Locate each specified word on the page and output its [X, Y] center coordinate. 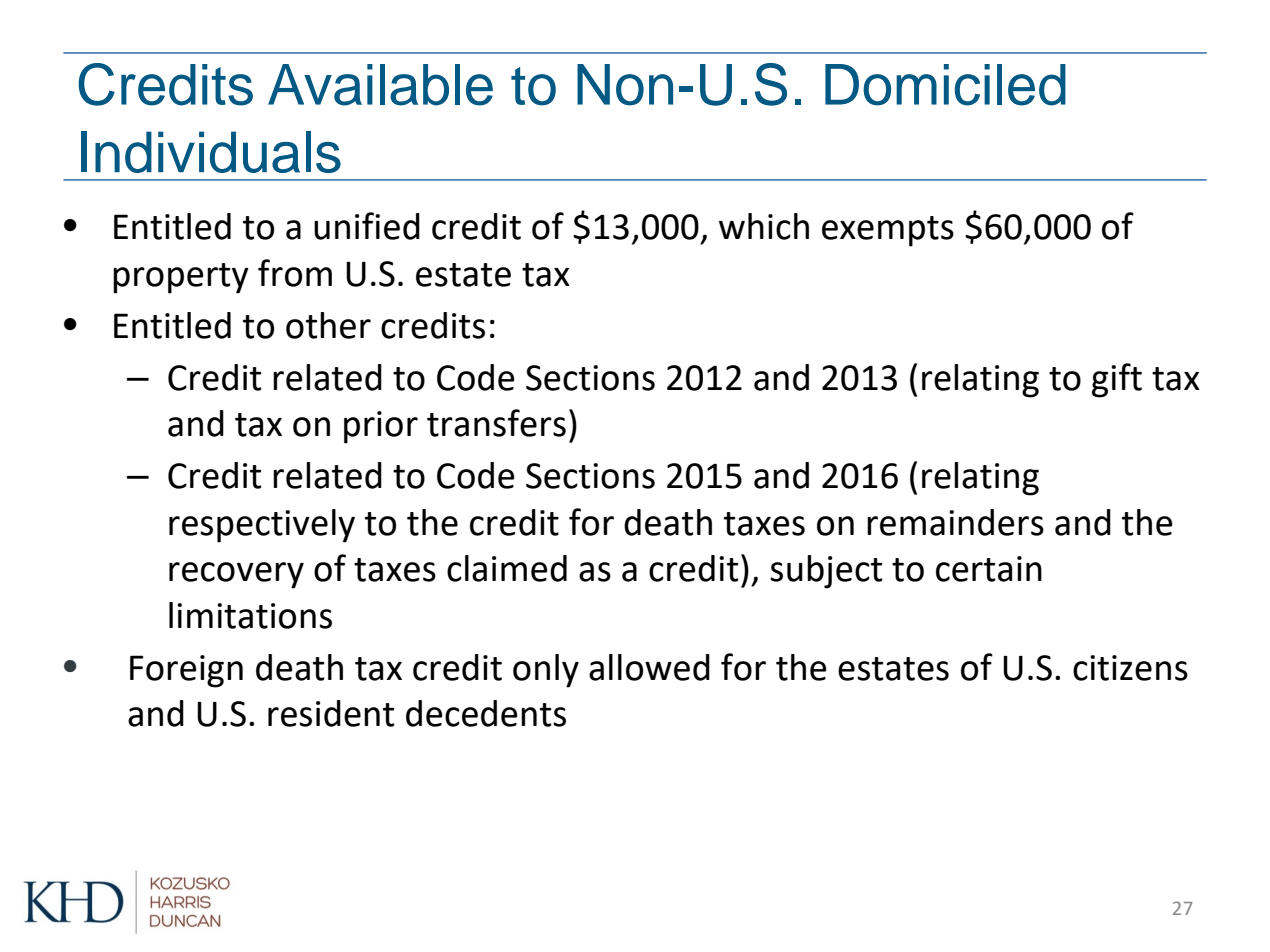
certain [989, 569]
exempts [888, 231]
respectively [262, 526]
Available [380, 85]
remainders [955, 522]
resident [331, 713]
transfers [496, 423]
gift [1117, 380]
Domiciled [945, 85]
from [295, 273]
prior [381, 427]
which [764, 226]
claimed [507, 568]
